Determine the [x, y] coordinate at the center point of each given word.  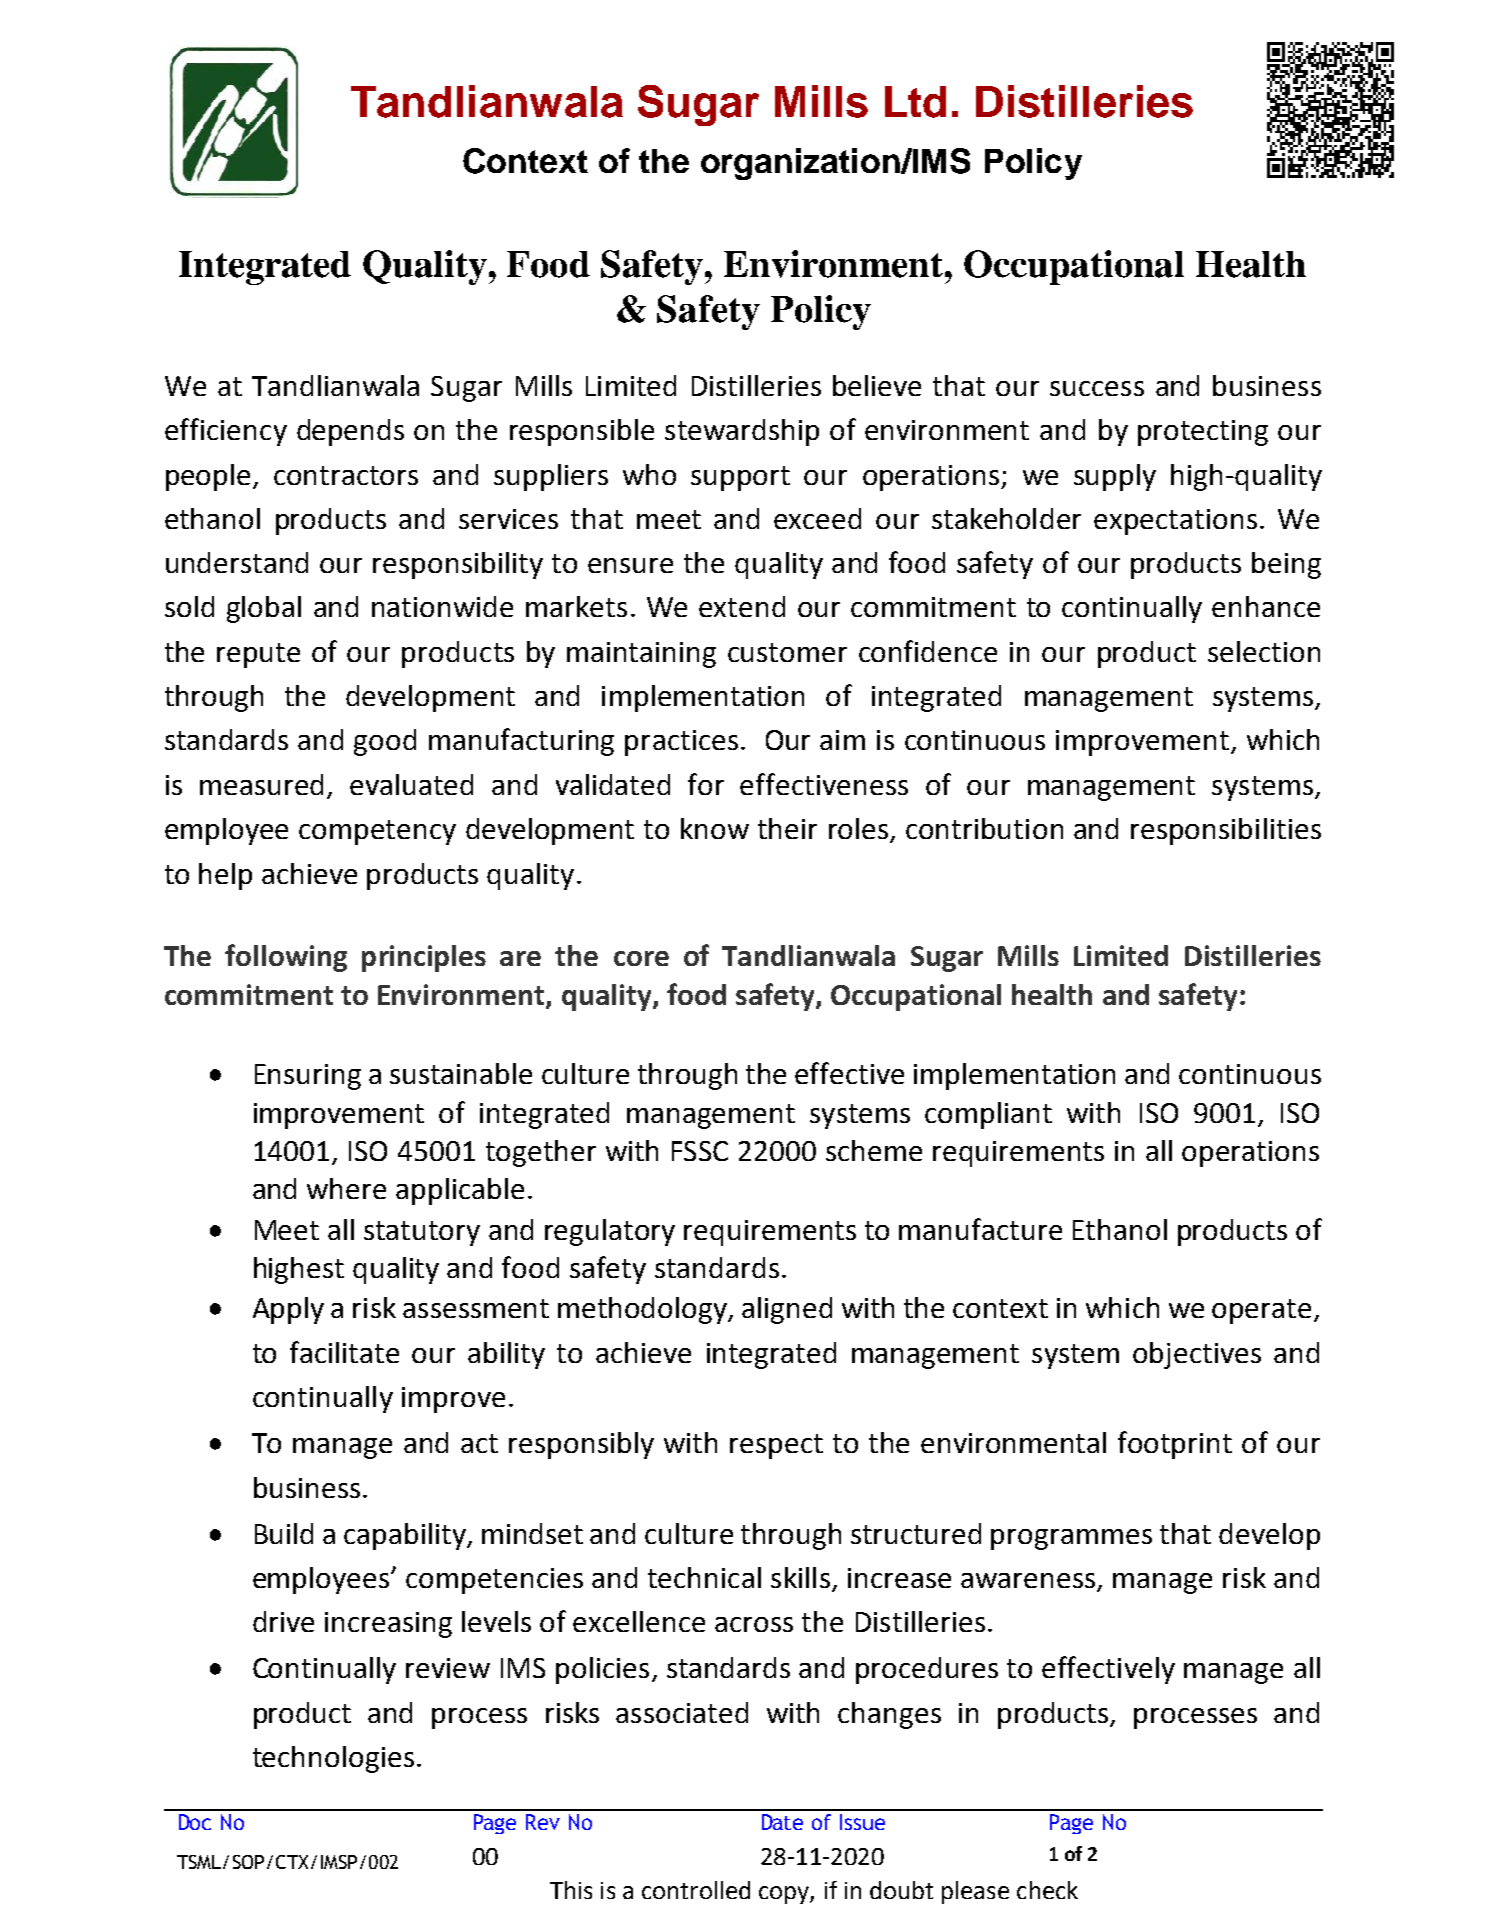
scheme [874, 1150]
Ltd [915, 102]
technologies [333, 1759]
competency [377, 832]
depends [350, 432]
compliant [988, 1115]
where [346, 1188]
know [715, 828]
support [740, 478]
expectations [1175, 522]
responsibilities [1226, 831]
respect [776, 1446]
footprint [1175, 1445]
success [1097, 388]
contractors [346, 475]
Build [284, 1533]
